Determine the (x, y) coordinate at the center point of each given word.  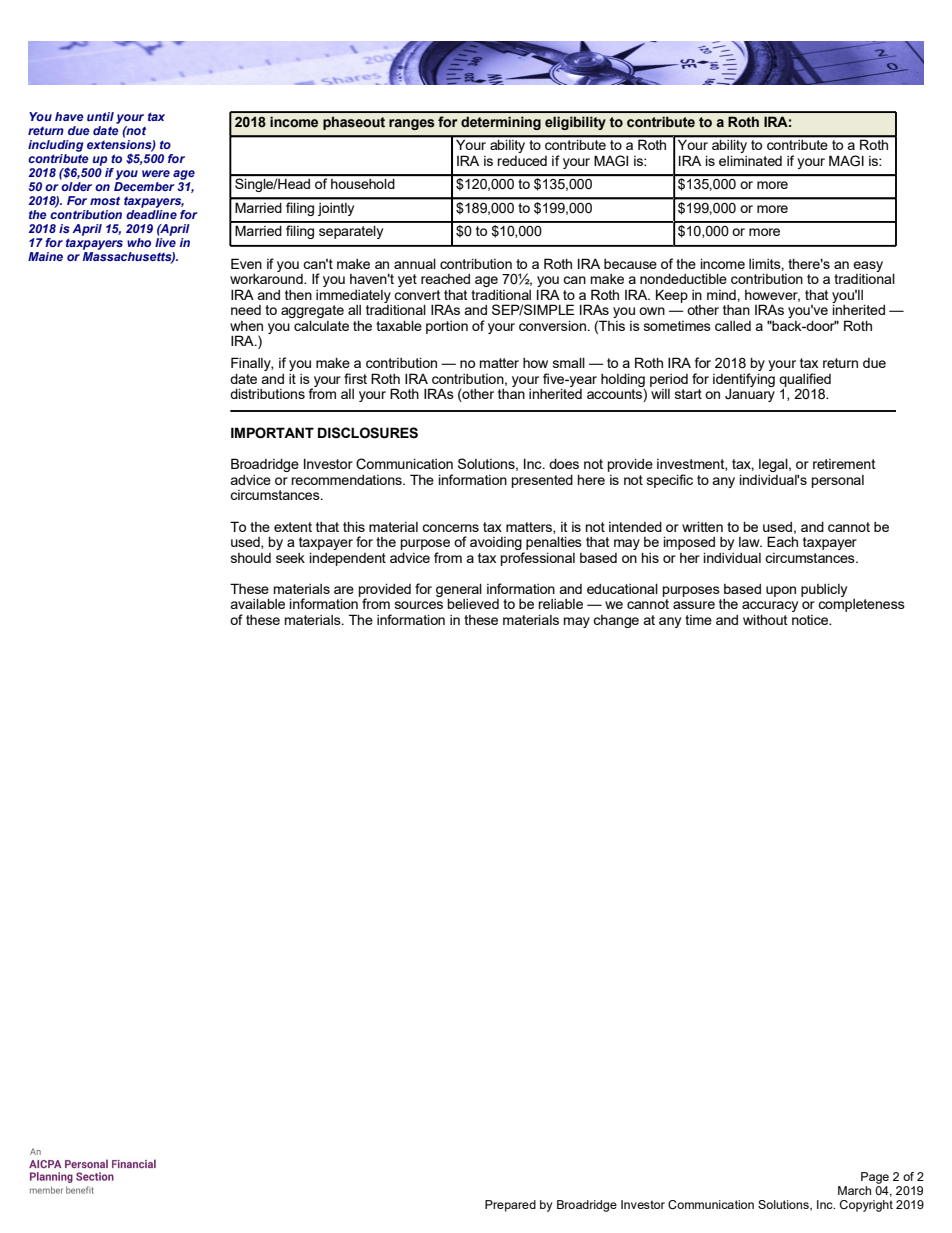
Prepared (510, 1206)
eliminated (750, 160)
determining (501, 123)
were (156, 173)
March (854, 1190)
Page (875, 1178)
